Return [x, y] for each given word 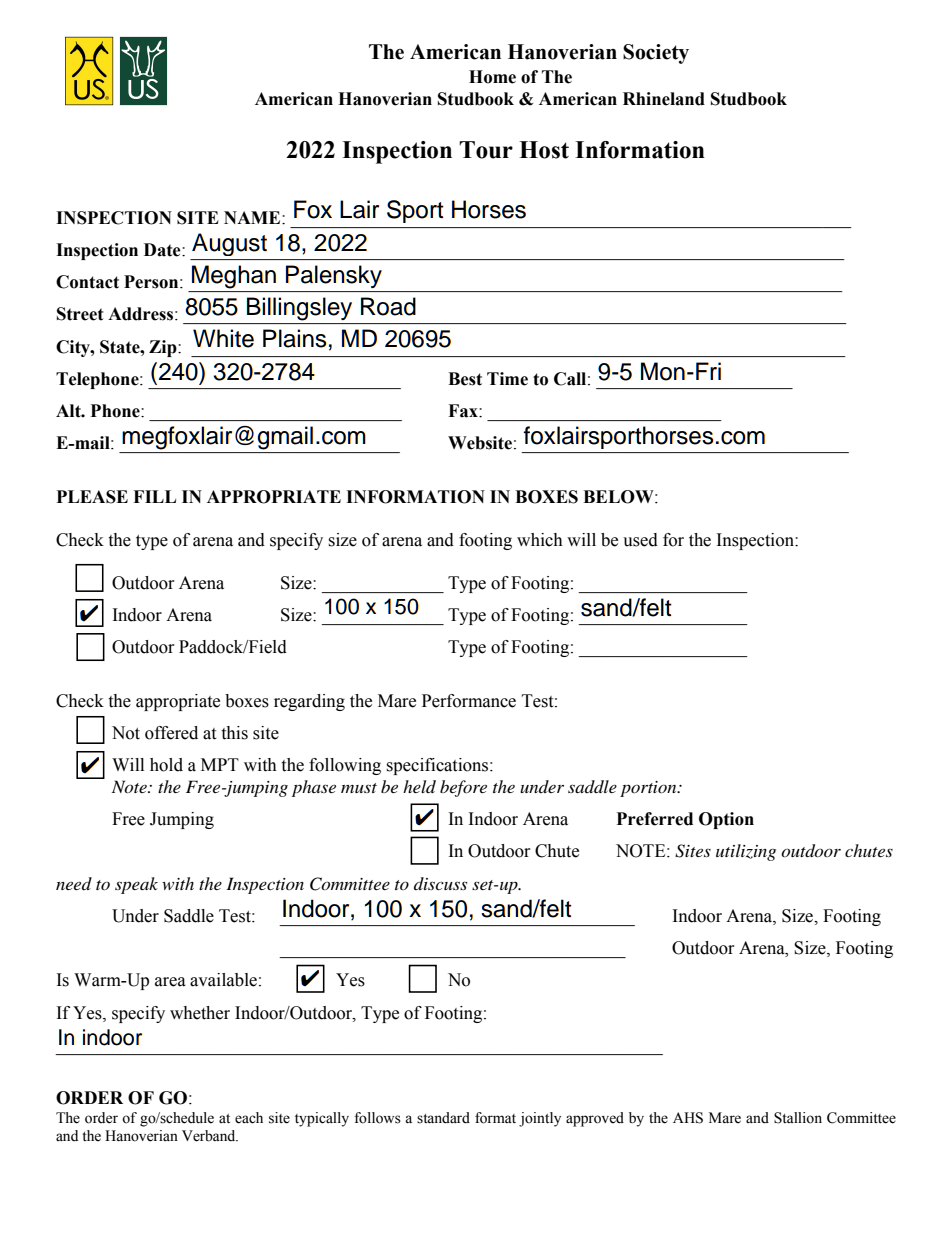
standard [443, 1118]
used [640, 540]
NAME [253, 217]
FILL [154, 496]
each [249, 1118]
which [540, 540]
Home [492, 77]
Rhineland [664, 99]
